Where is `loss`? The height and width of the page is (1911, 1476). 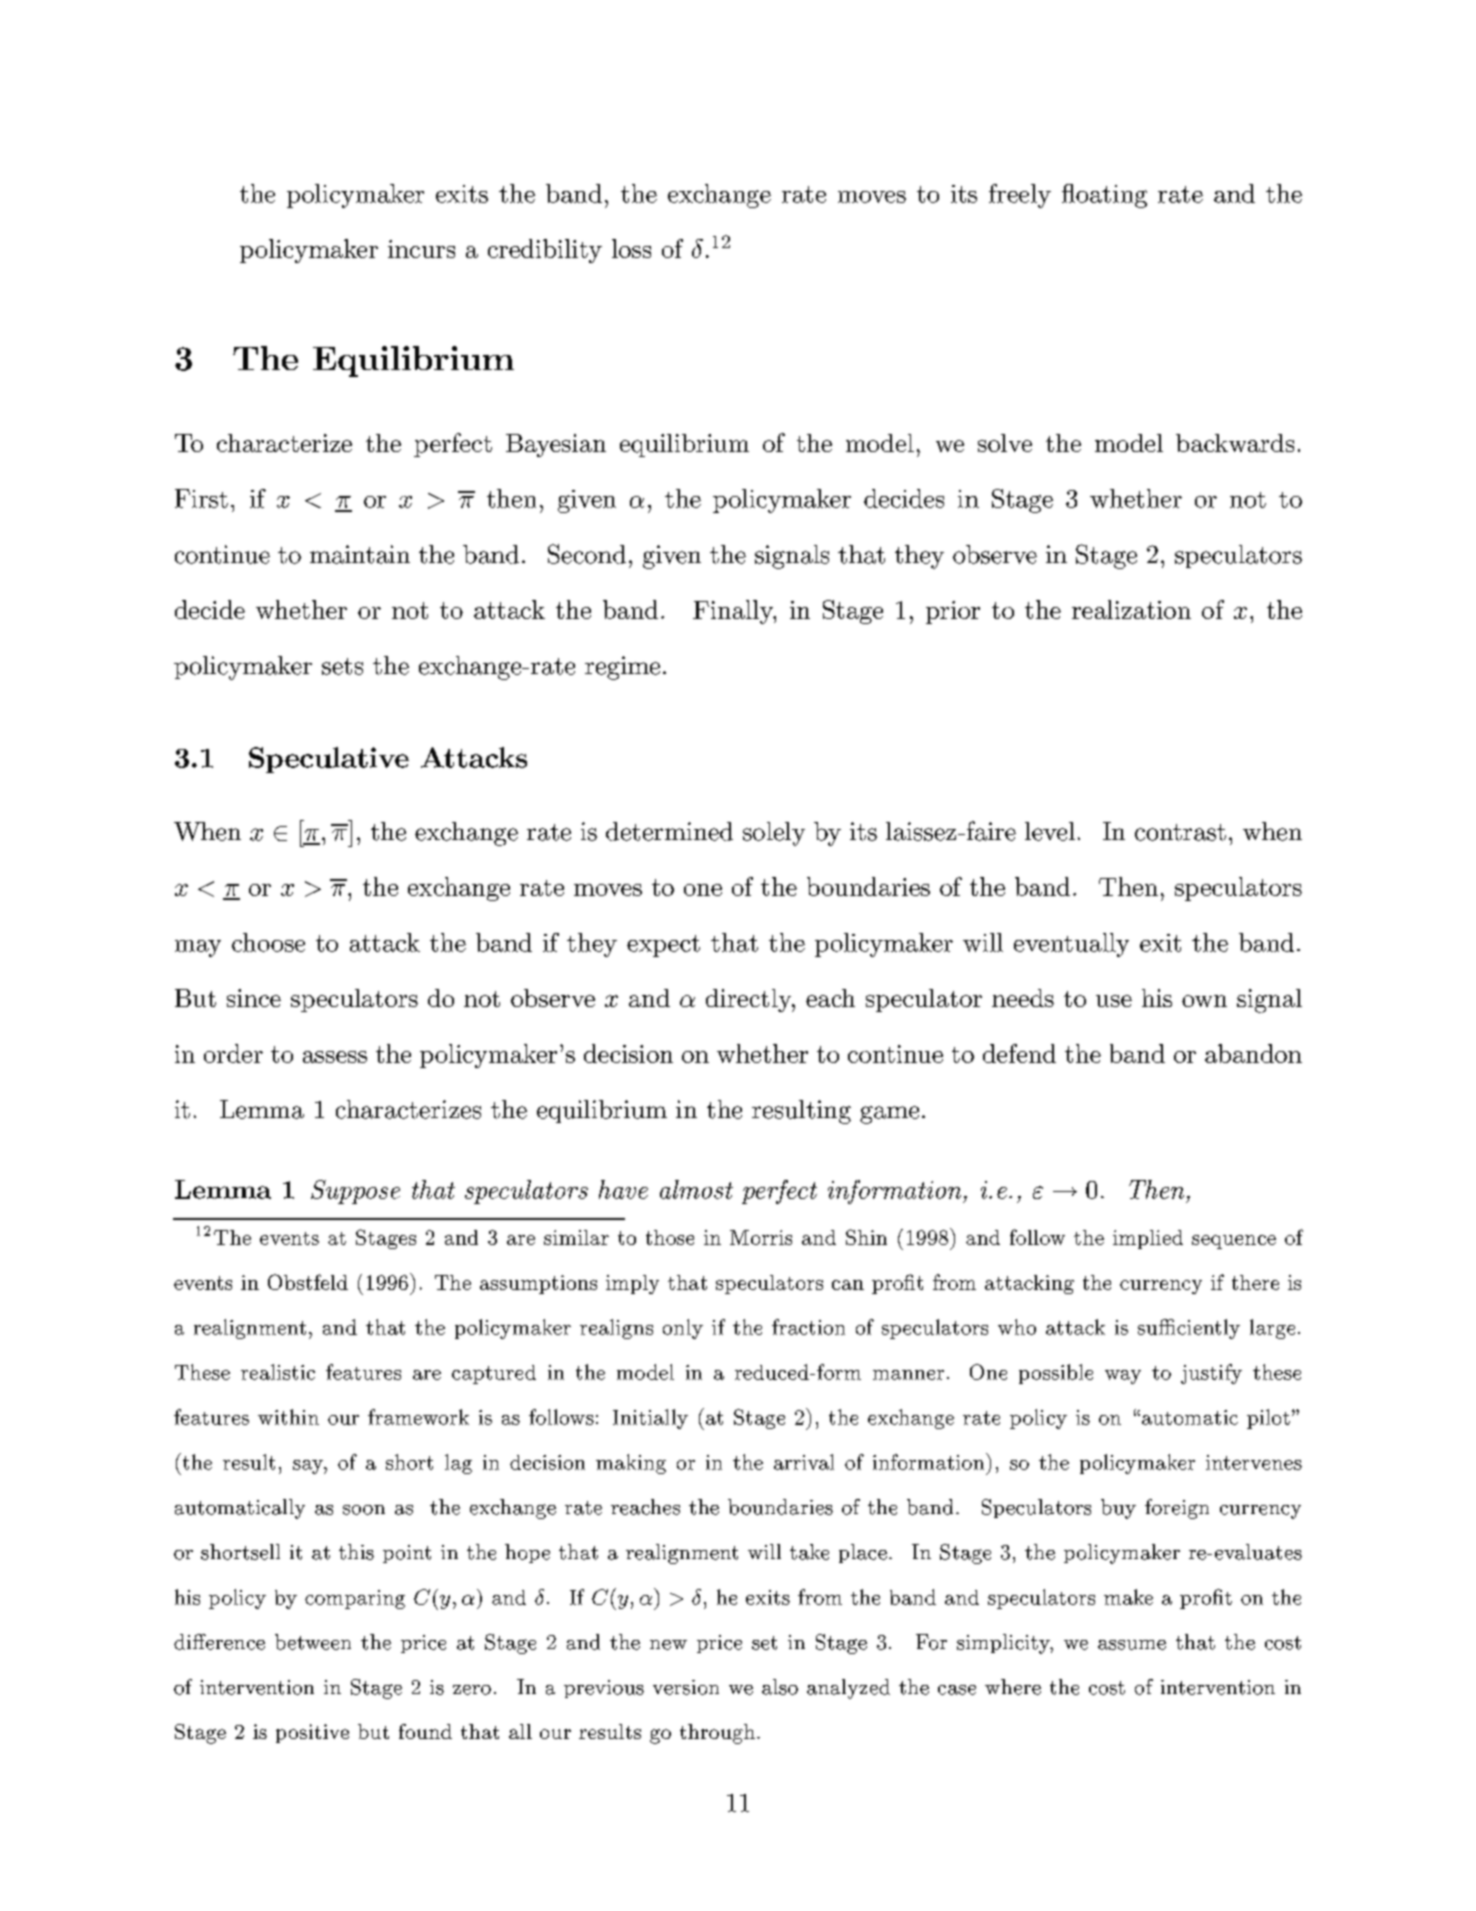 loss is located at coordinates (631, 248).
